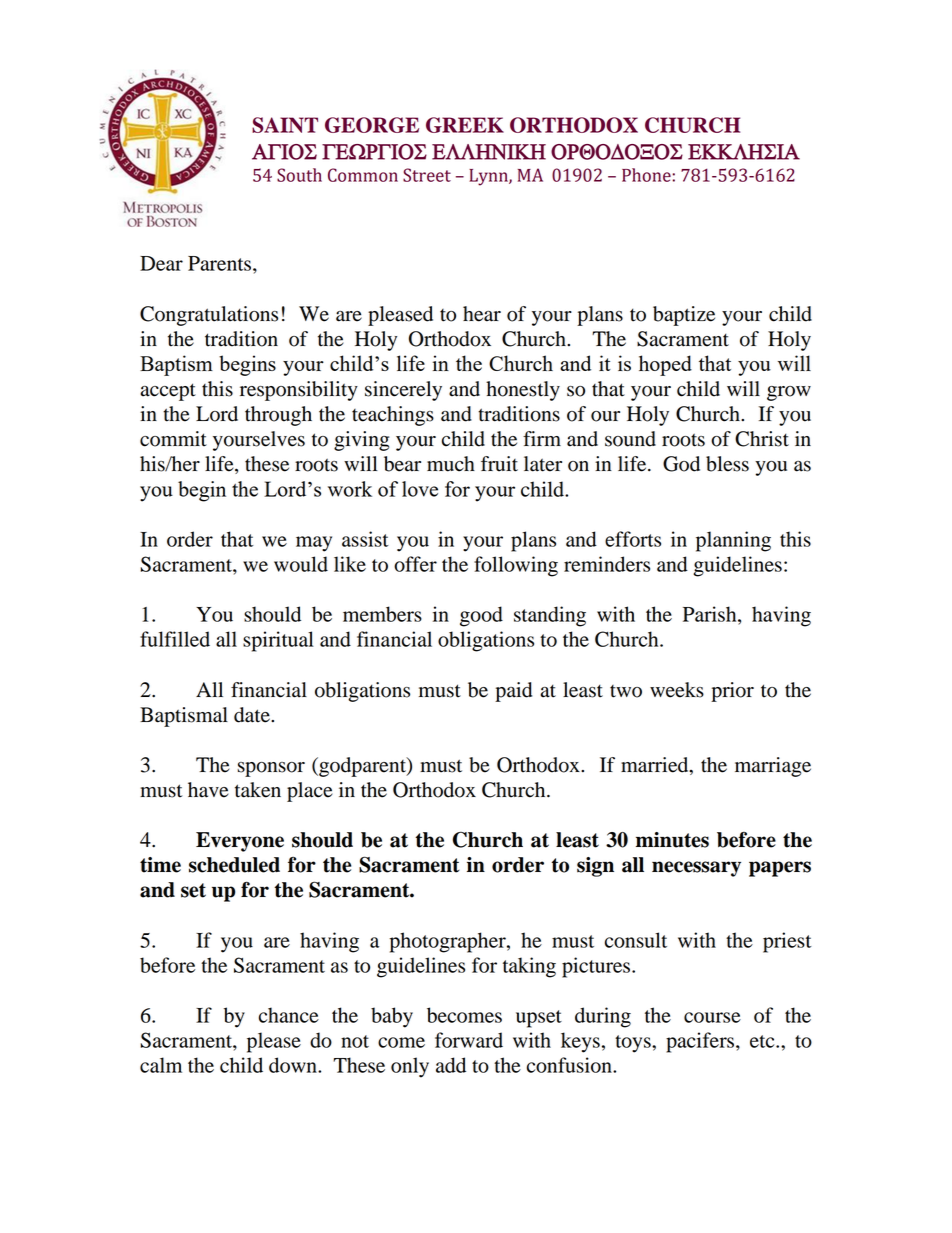 This screenshot has width=952, height=1233. Describe the element at coordinates (646, 175) in the screenshot. I see `Phone` at that location.
